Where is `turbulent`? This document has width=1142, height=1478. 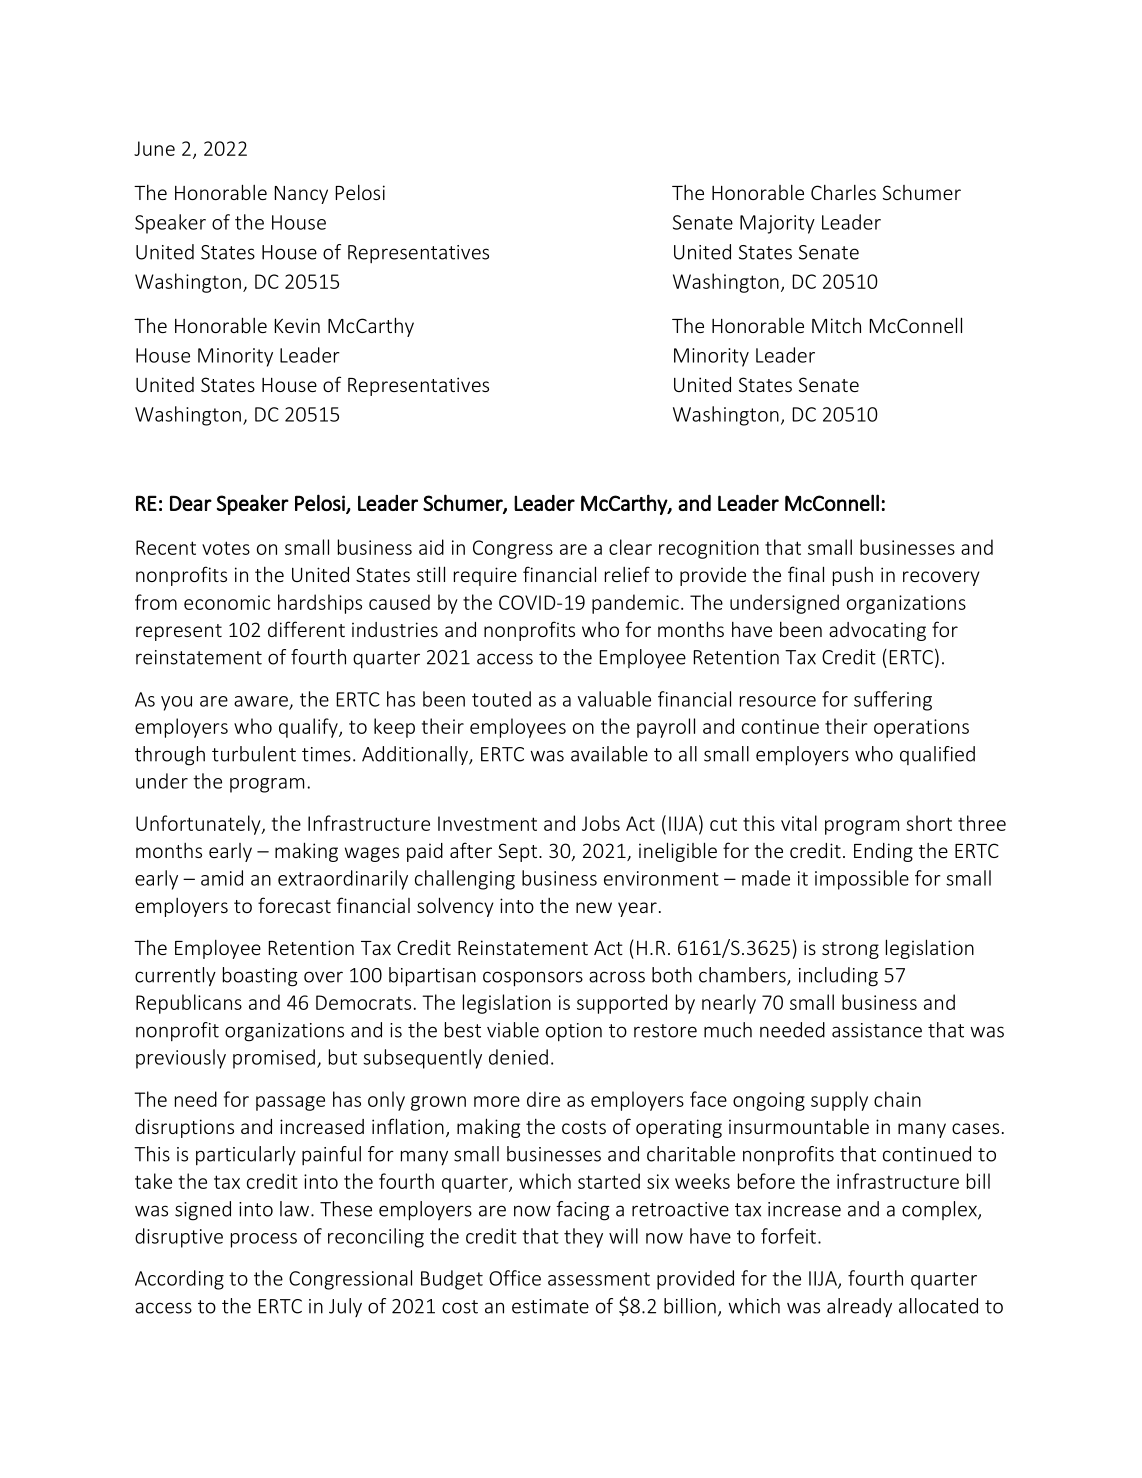 turbulent is located at coordinates (254, 754).
